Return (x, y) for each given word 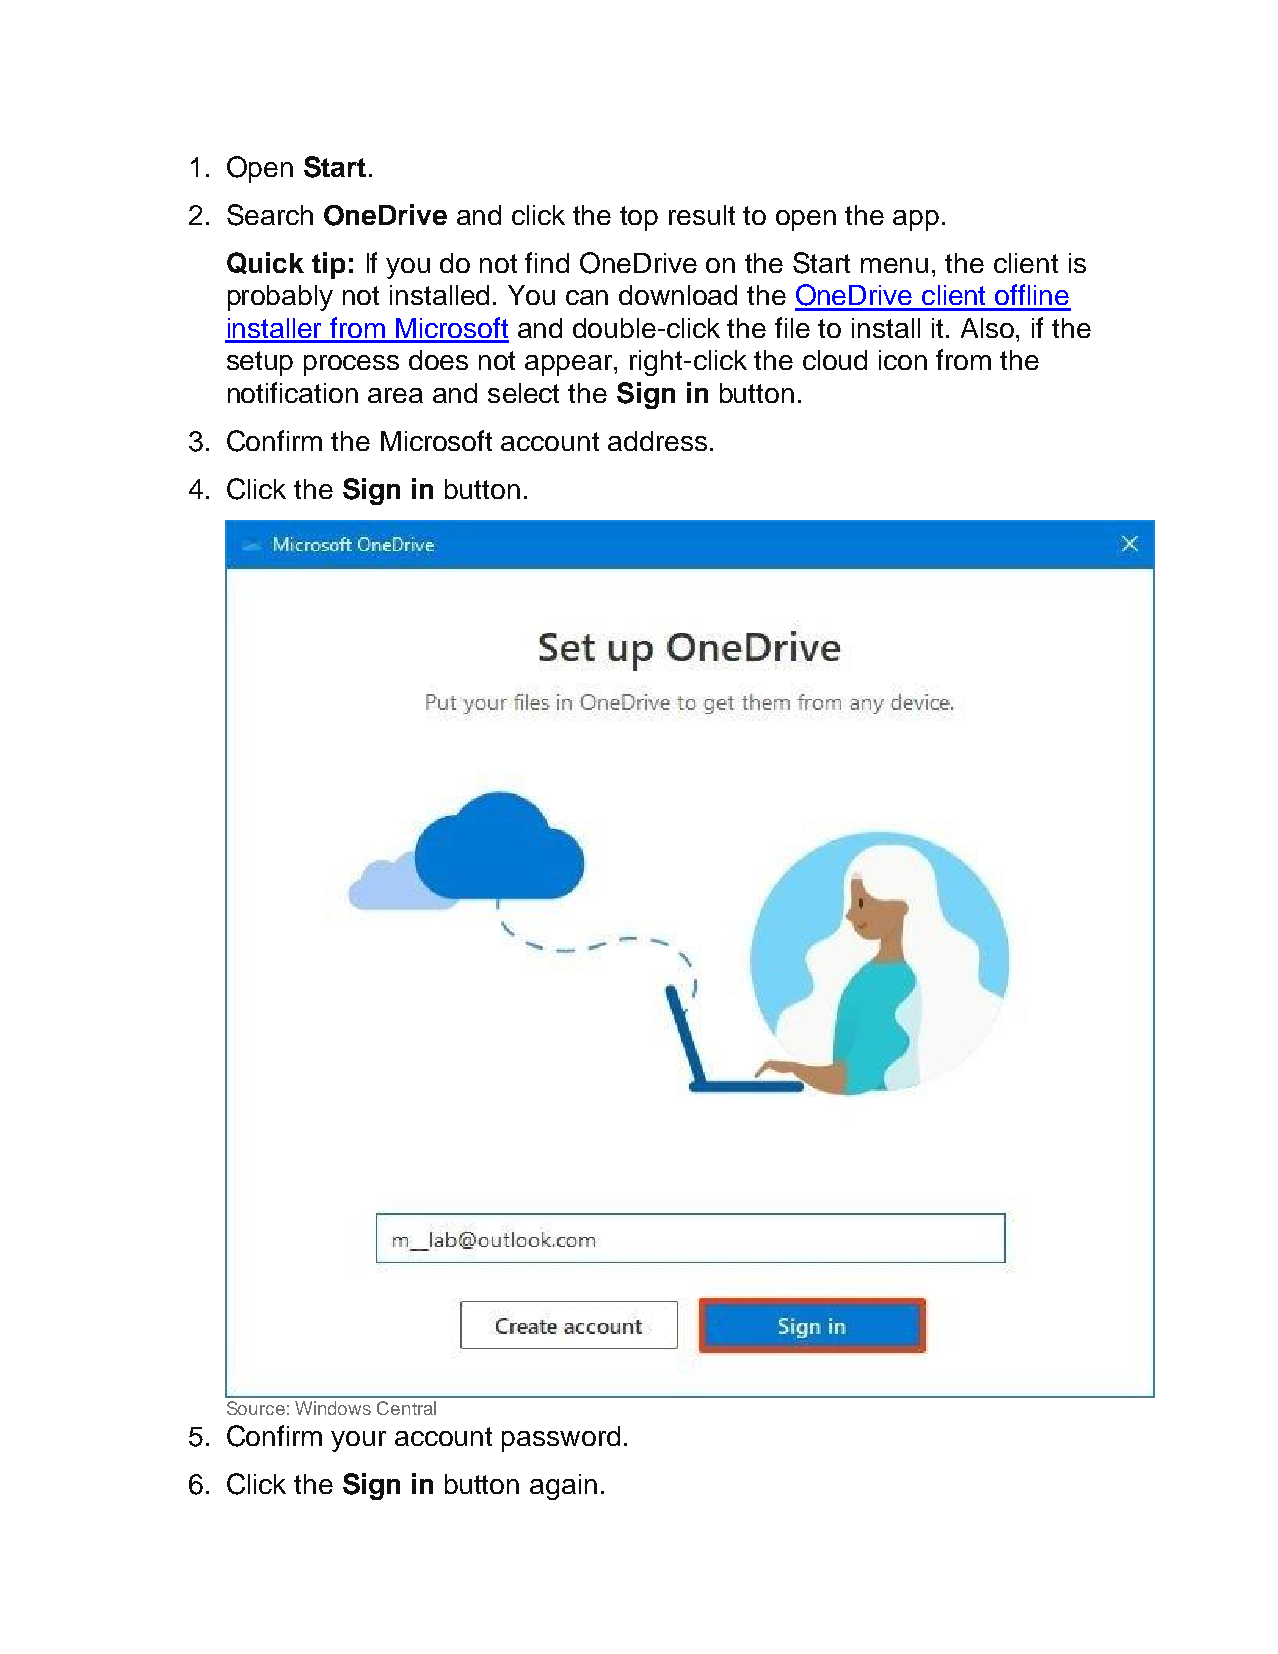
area (395, 395)
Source (256, 1408)
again (563, 1487)
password (561, 1439)
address (657, 441)
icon (903, 360)
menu (894, 265)
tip (328, 265)
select (523, 393)
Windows (333, 1408)
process (351, 365)
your (358, 1441)
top (639, 218)
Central (406, 1408)
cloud (835, 360)
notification (293, 392)
